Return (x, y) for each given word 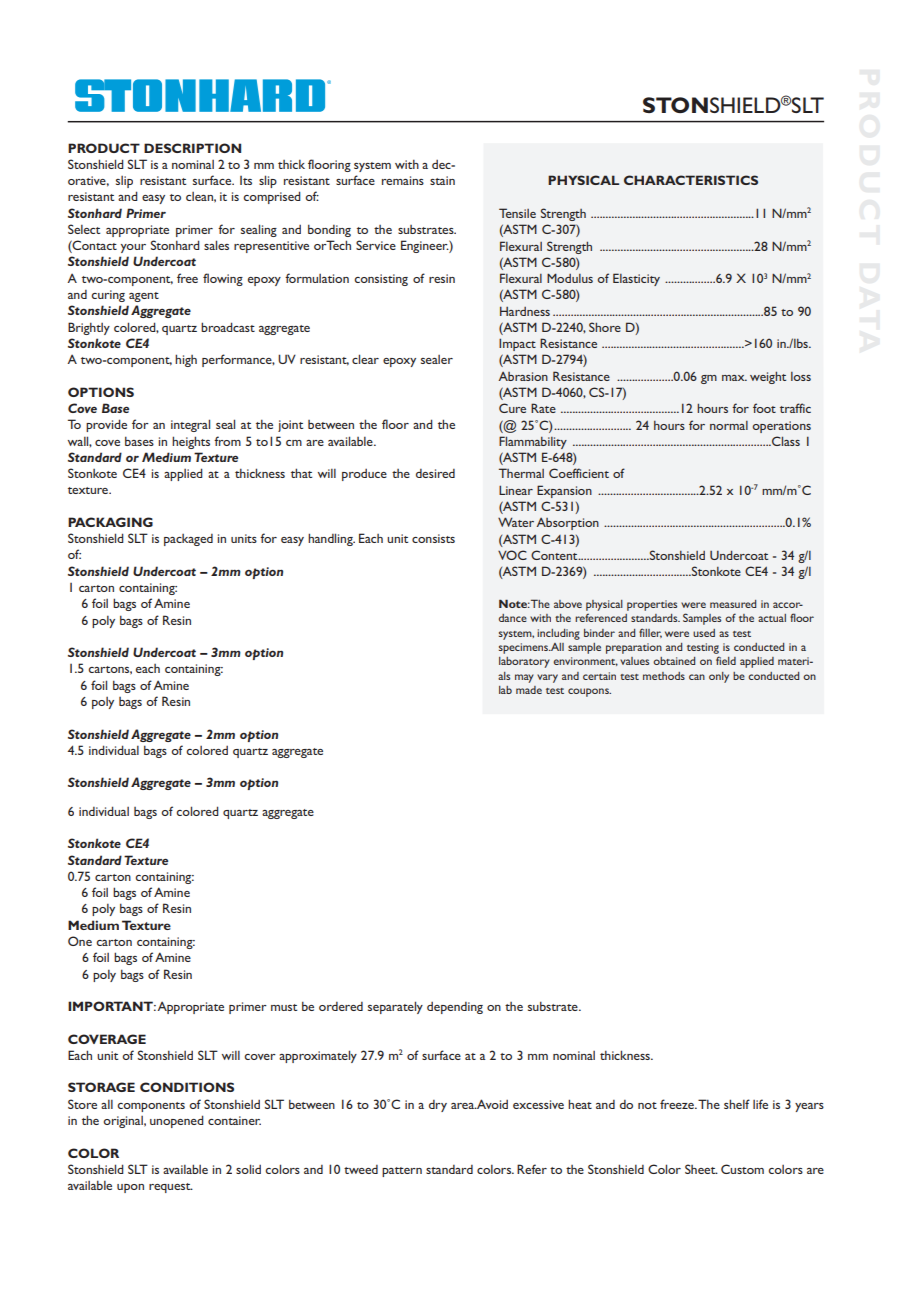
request (171, 1188)
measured (733, 604)
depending (455, 1008)
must (284, 1007)
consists (433, 538)
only (719, 677)
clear (365, 359)
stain (442, 180)
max (734, 378)
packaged (188, 540)
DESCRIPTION (192, 148)
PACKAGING (110, 522)
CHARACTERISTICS (691, 180)
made (529, 690)
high (186, 360)
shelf (737, 1104)
